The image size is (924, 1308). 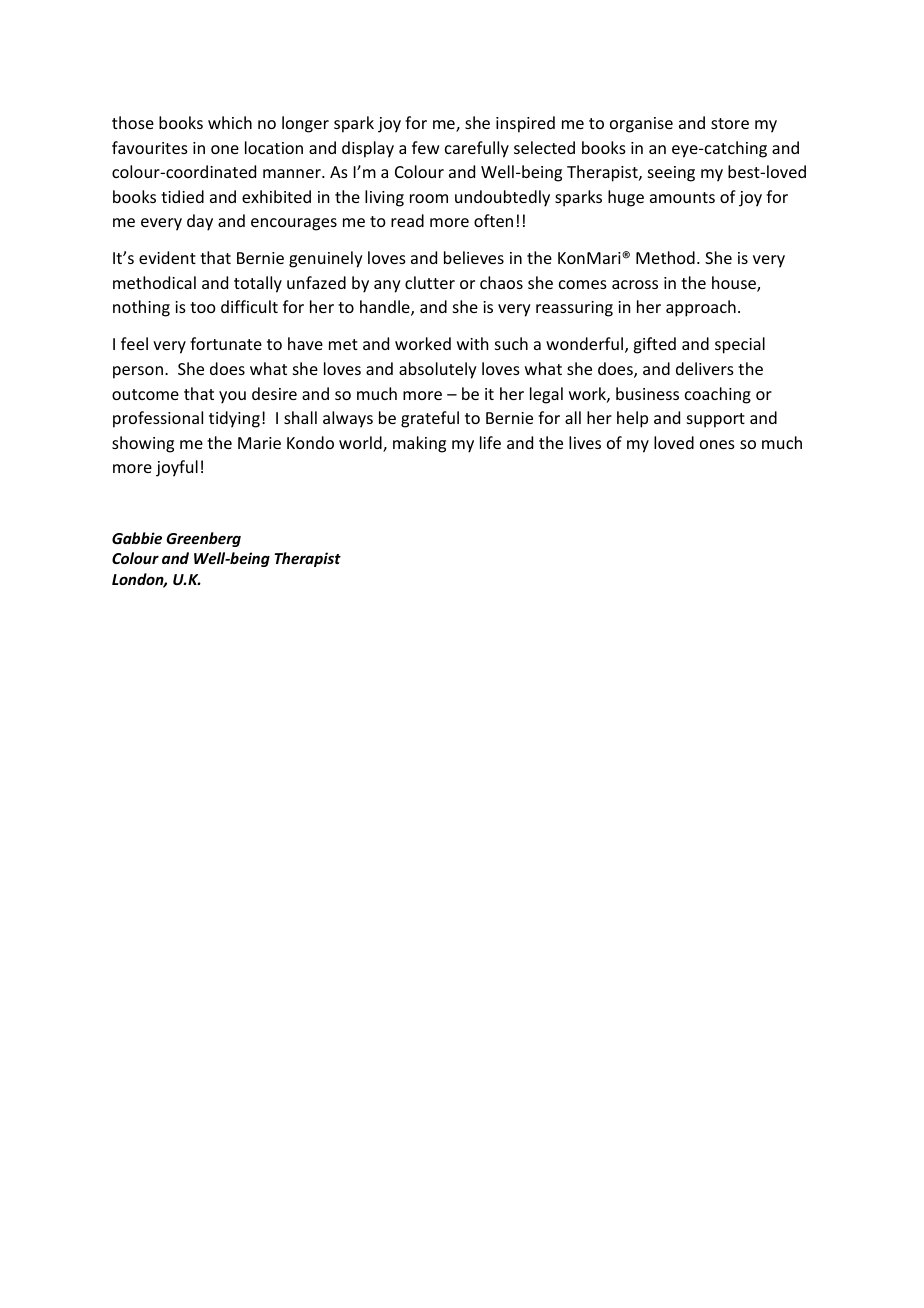 What do you see at coordinates (426, 147) in the page?
I see `few` at bounding box center [426, 147].
